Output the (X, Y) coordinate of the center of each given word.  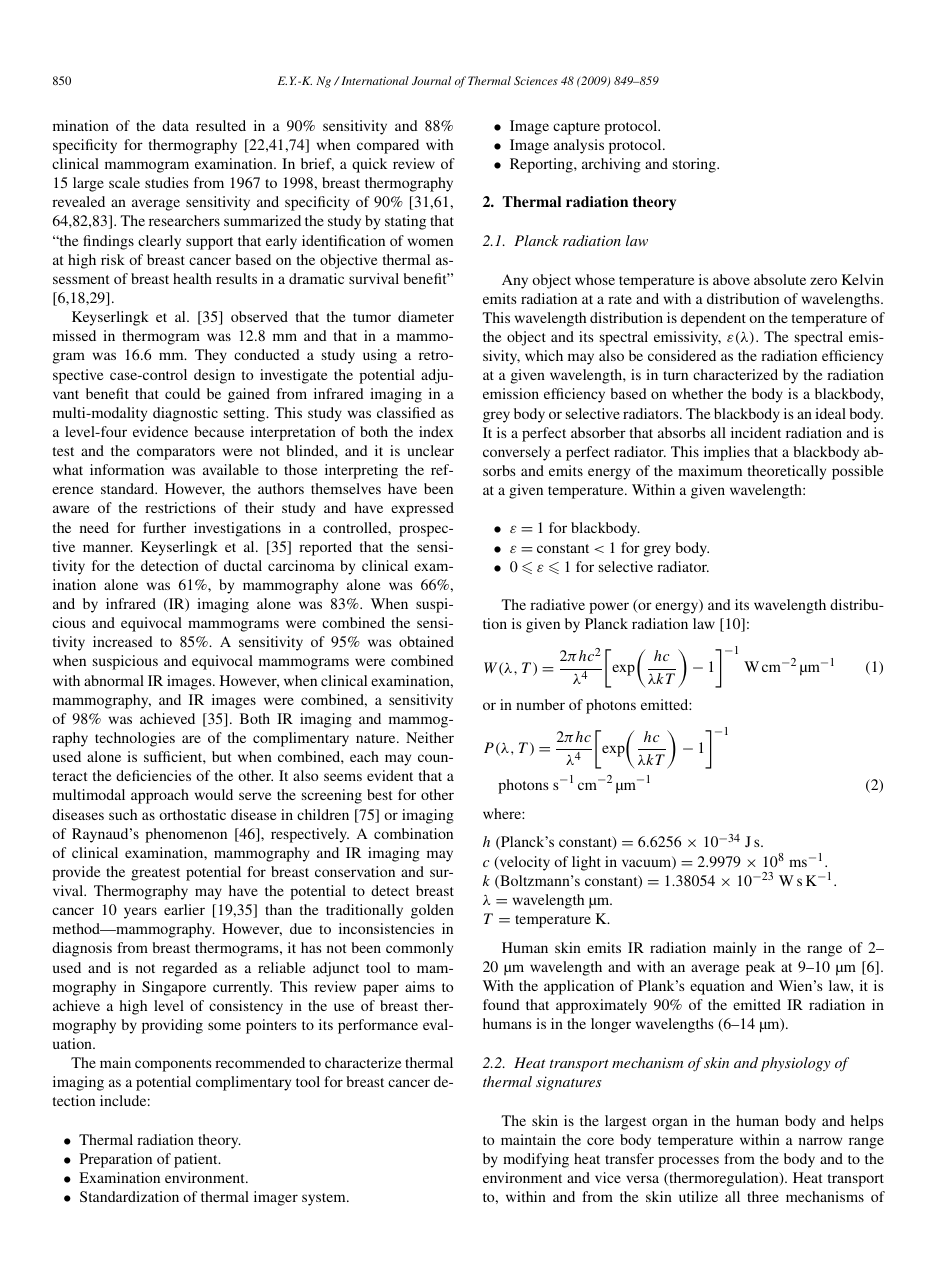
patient (197, 1160)
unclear (431, 450)
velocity (523, 863)
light (586, 863)
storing (695, 165)
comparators (176, 453)
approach (160, 796)
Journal (431, 80)
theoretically (787, 472)
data (175, 125)
